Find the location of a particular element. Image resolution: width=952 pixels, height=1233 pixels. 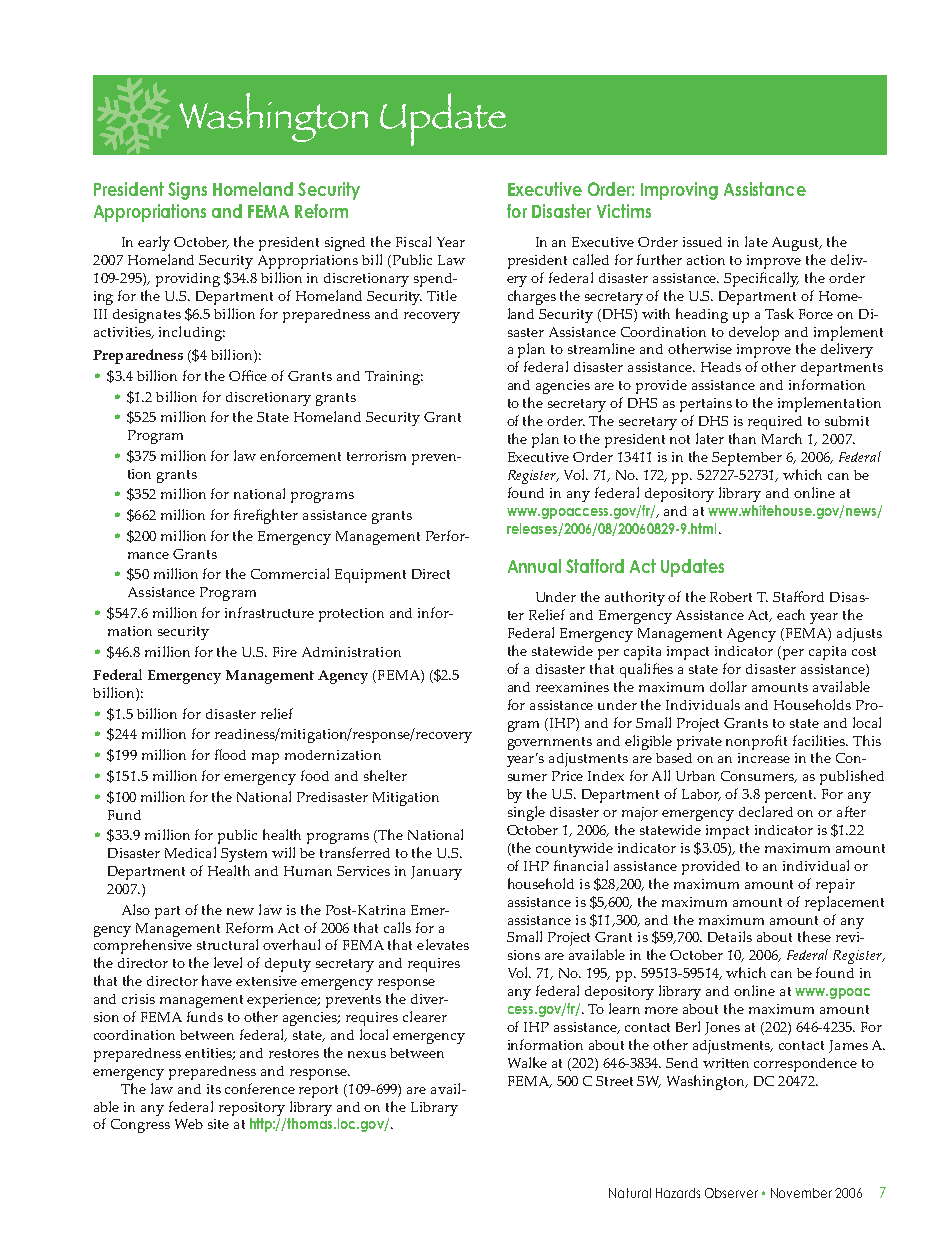

Fire is located at coordinates (285, 652).
